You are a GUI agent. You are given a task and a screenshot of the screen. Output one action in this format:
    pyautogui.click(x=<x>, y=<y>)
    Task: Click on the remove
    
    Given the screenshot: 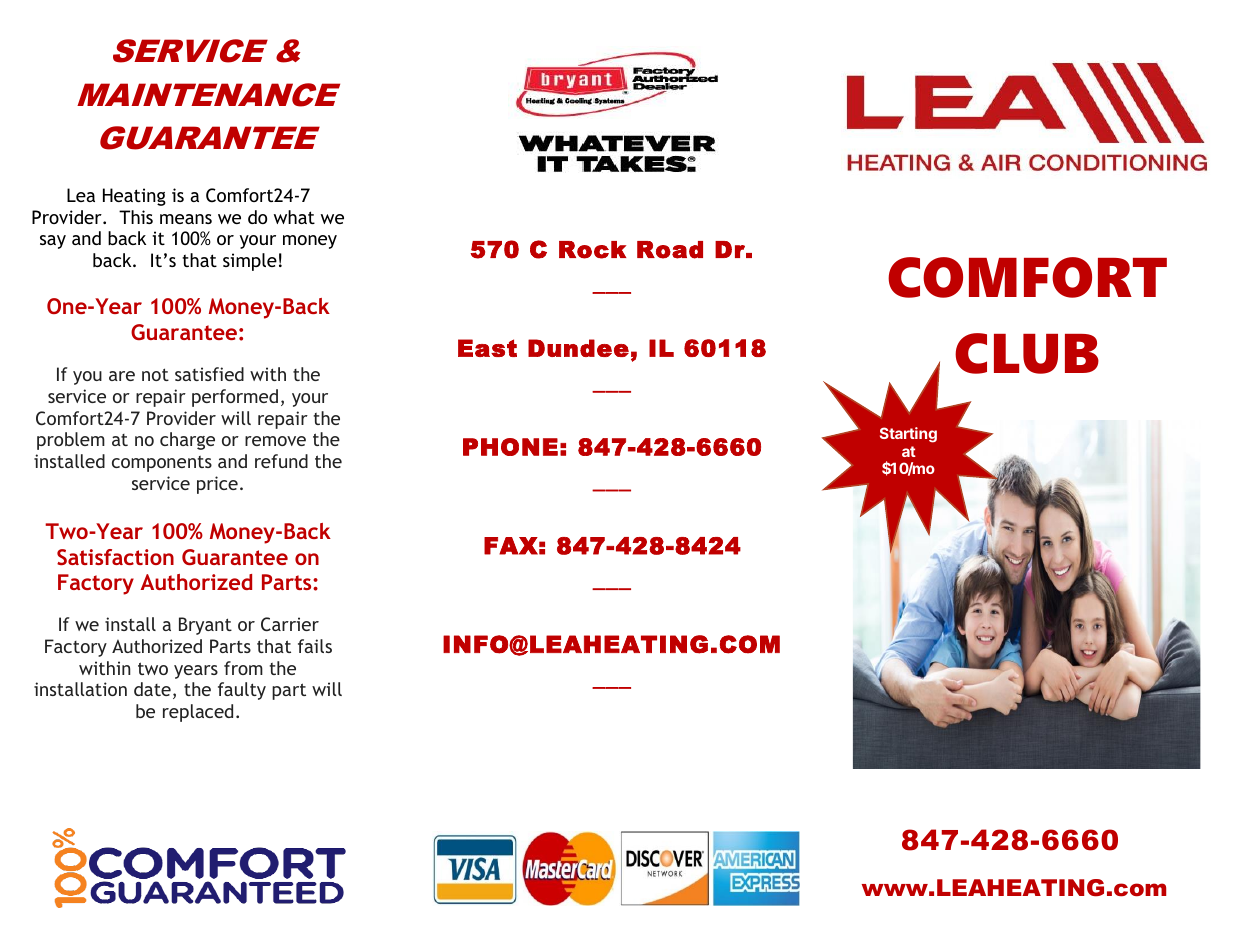 What is the action you would take?
    pyautogui.click(x=275, y=441)
